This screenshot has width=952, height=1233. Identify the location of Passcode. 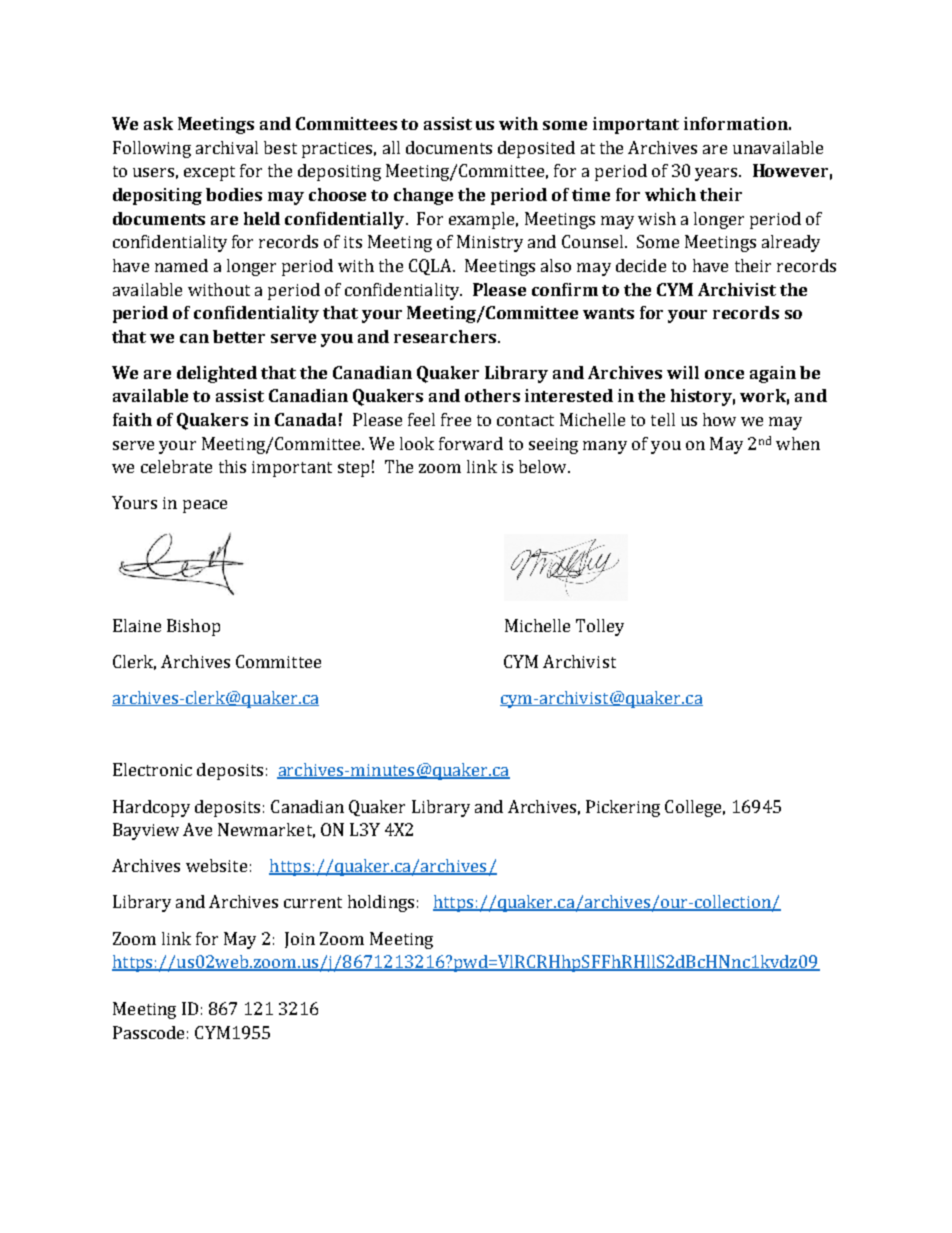
(148, 1032).
